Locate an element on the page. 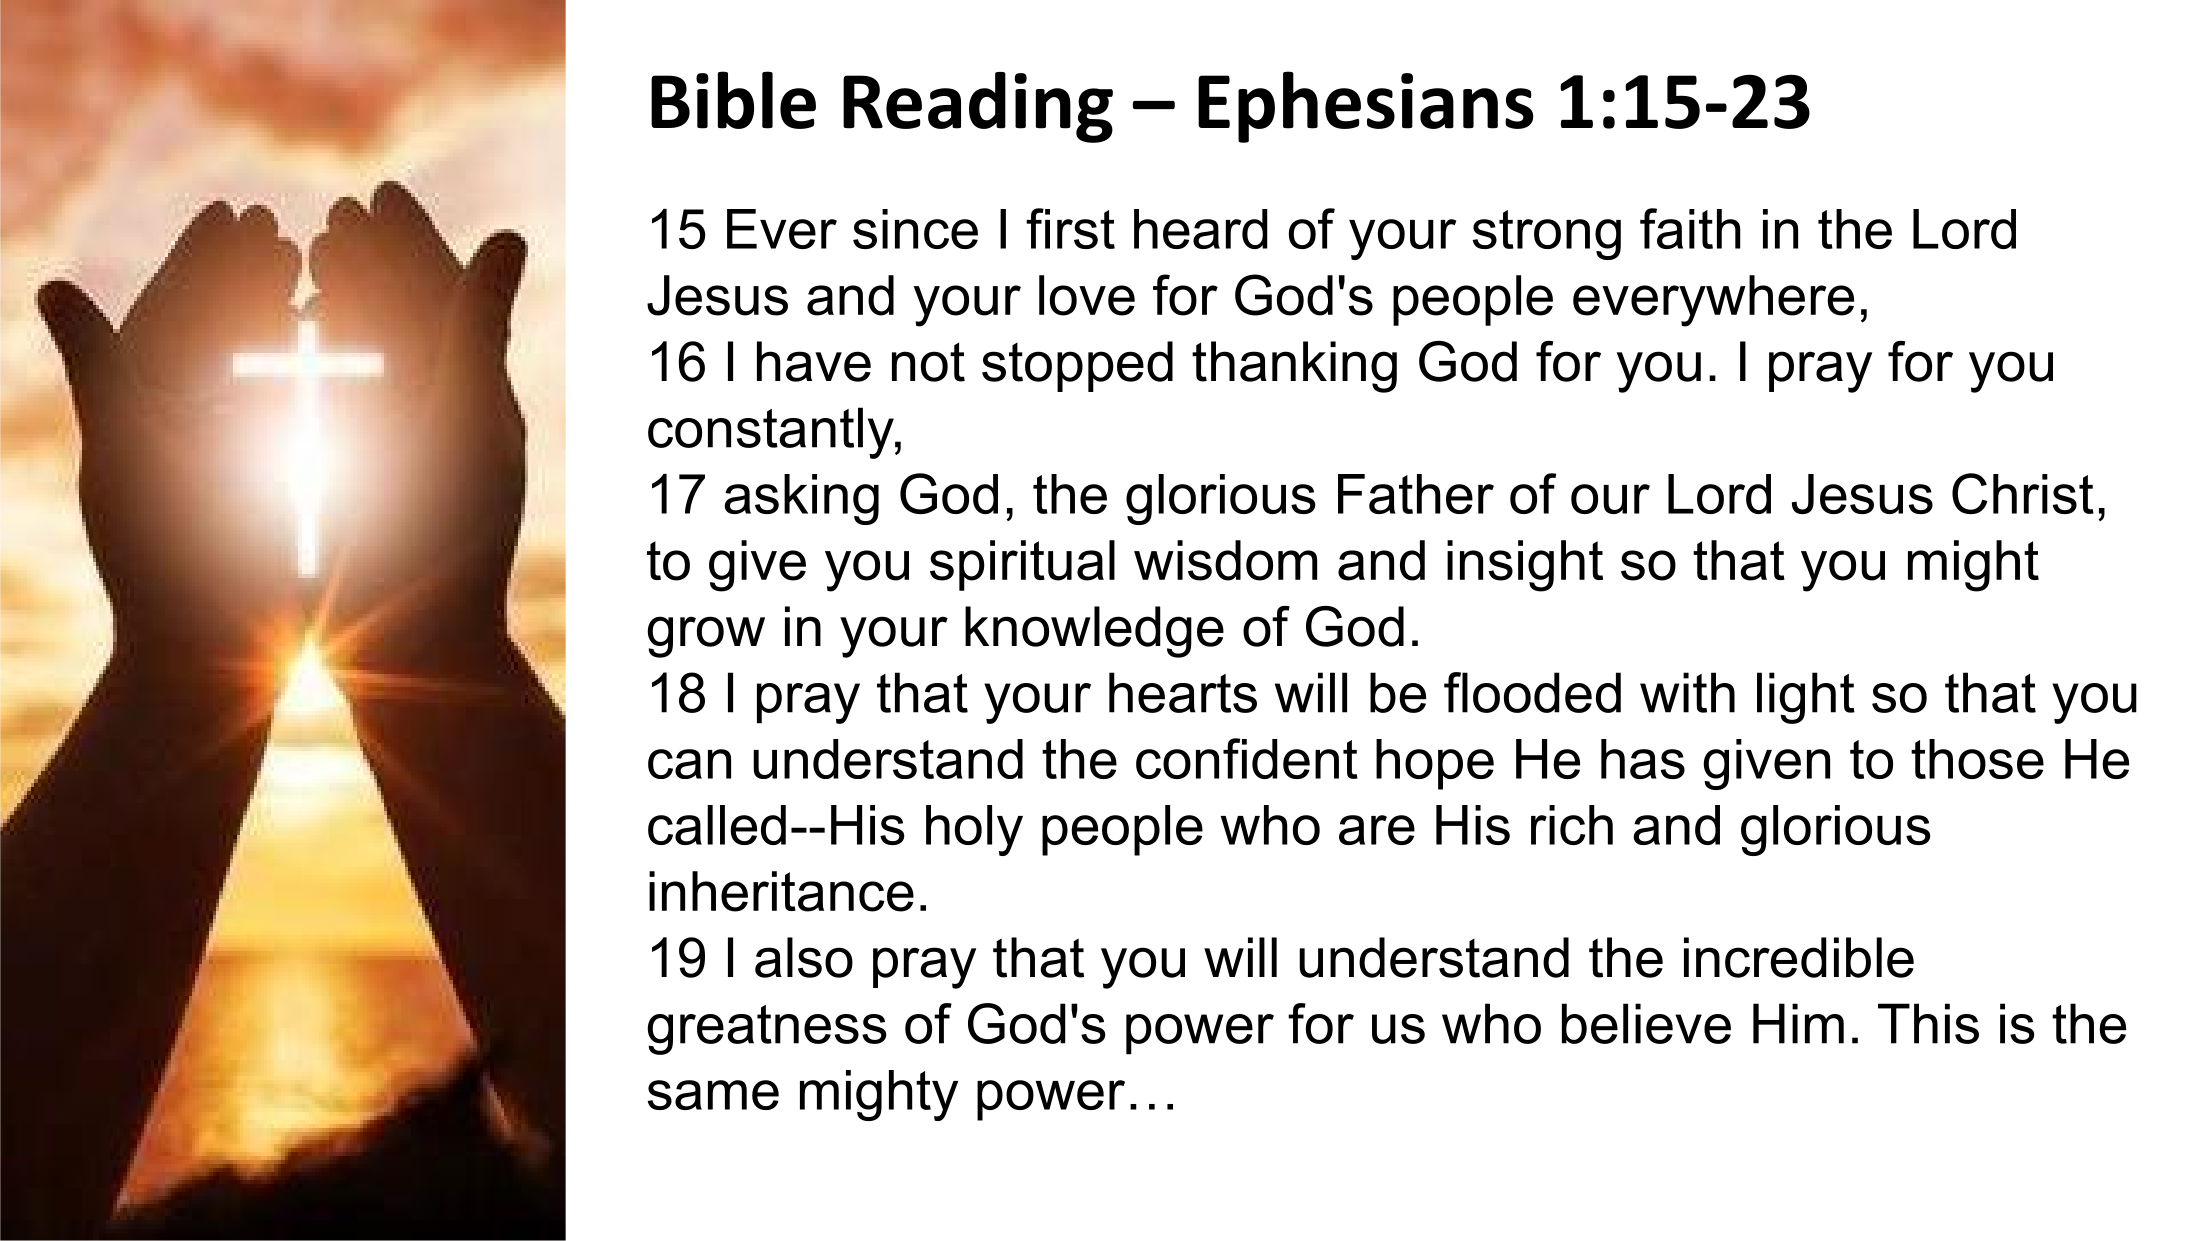 This page has height=1241, width=2207. greatness is located at coordinates (767, 1030).
